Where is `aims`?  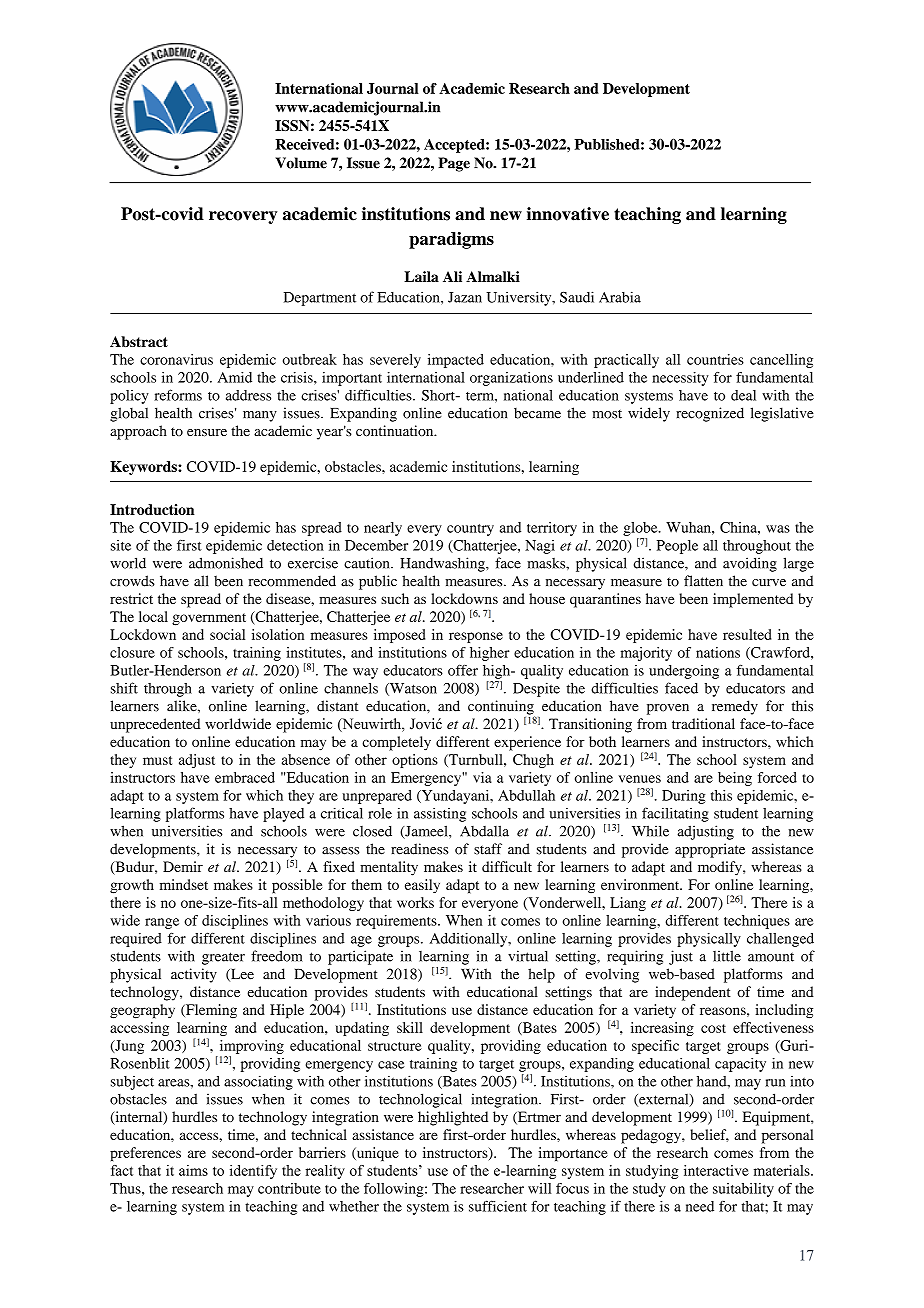 aims is located at coordinates (193, 1170).
